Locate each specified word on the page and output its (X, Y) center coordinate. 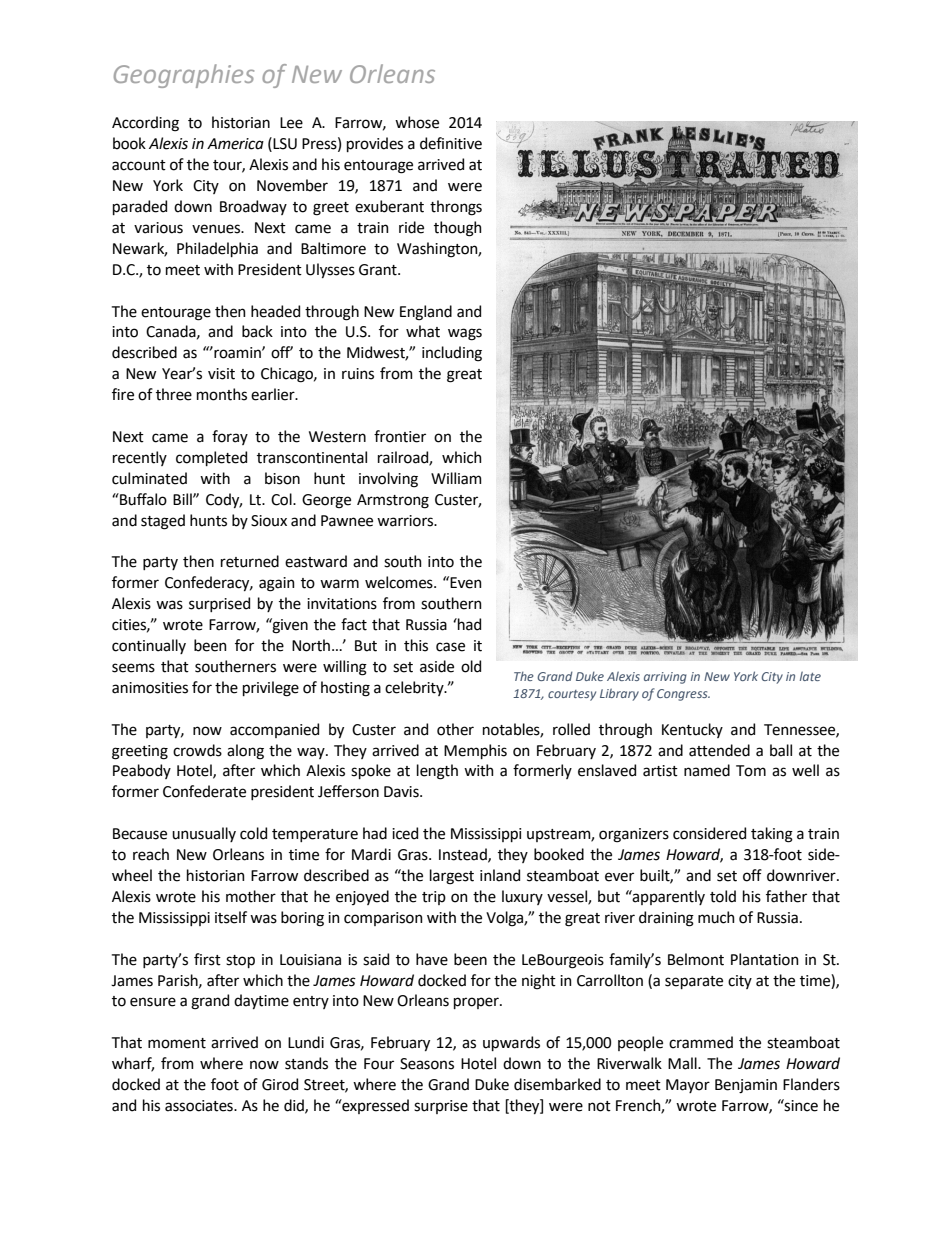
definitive (451, 143)
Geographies (184, 76)
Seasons (427, 1064)
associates (200, 1106)
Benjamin (746, 1086)
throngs (456, 208)
